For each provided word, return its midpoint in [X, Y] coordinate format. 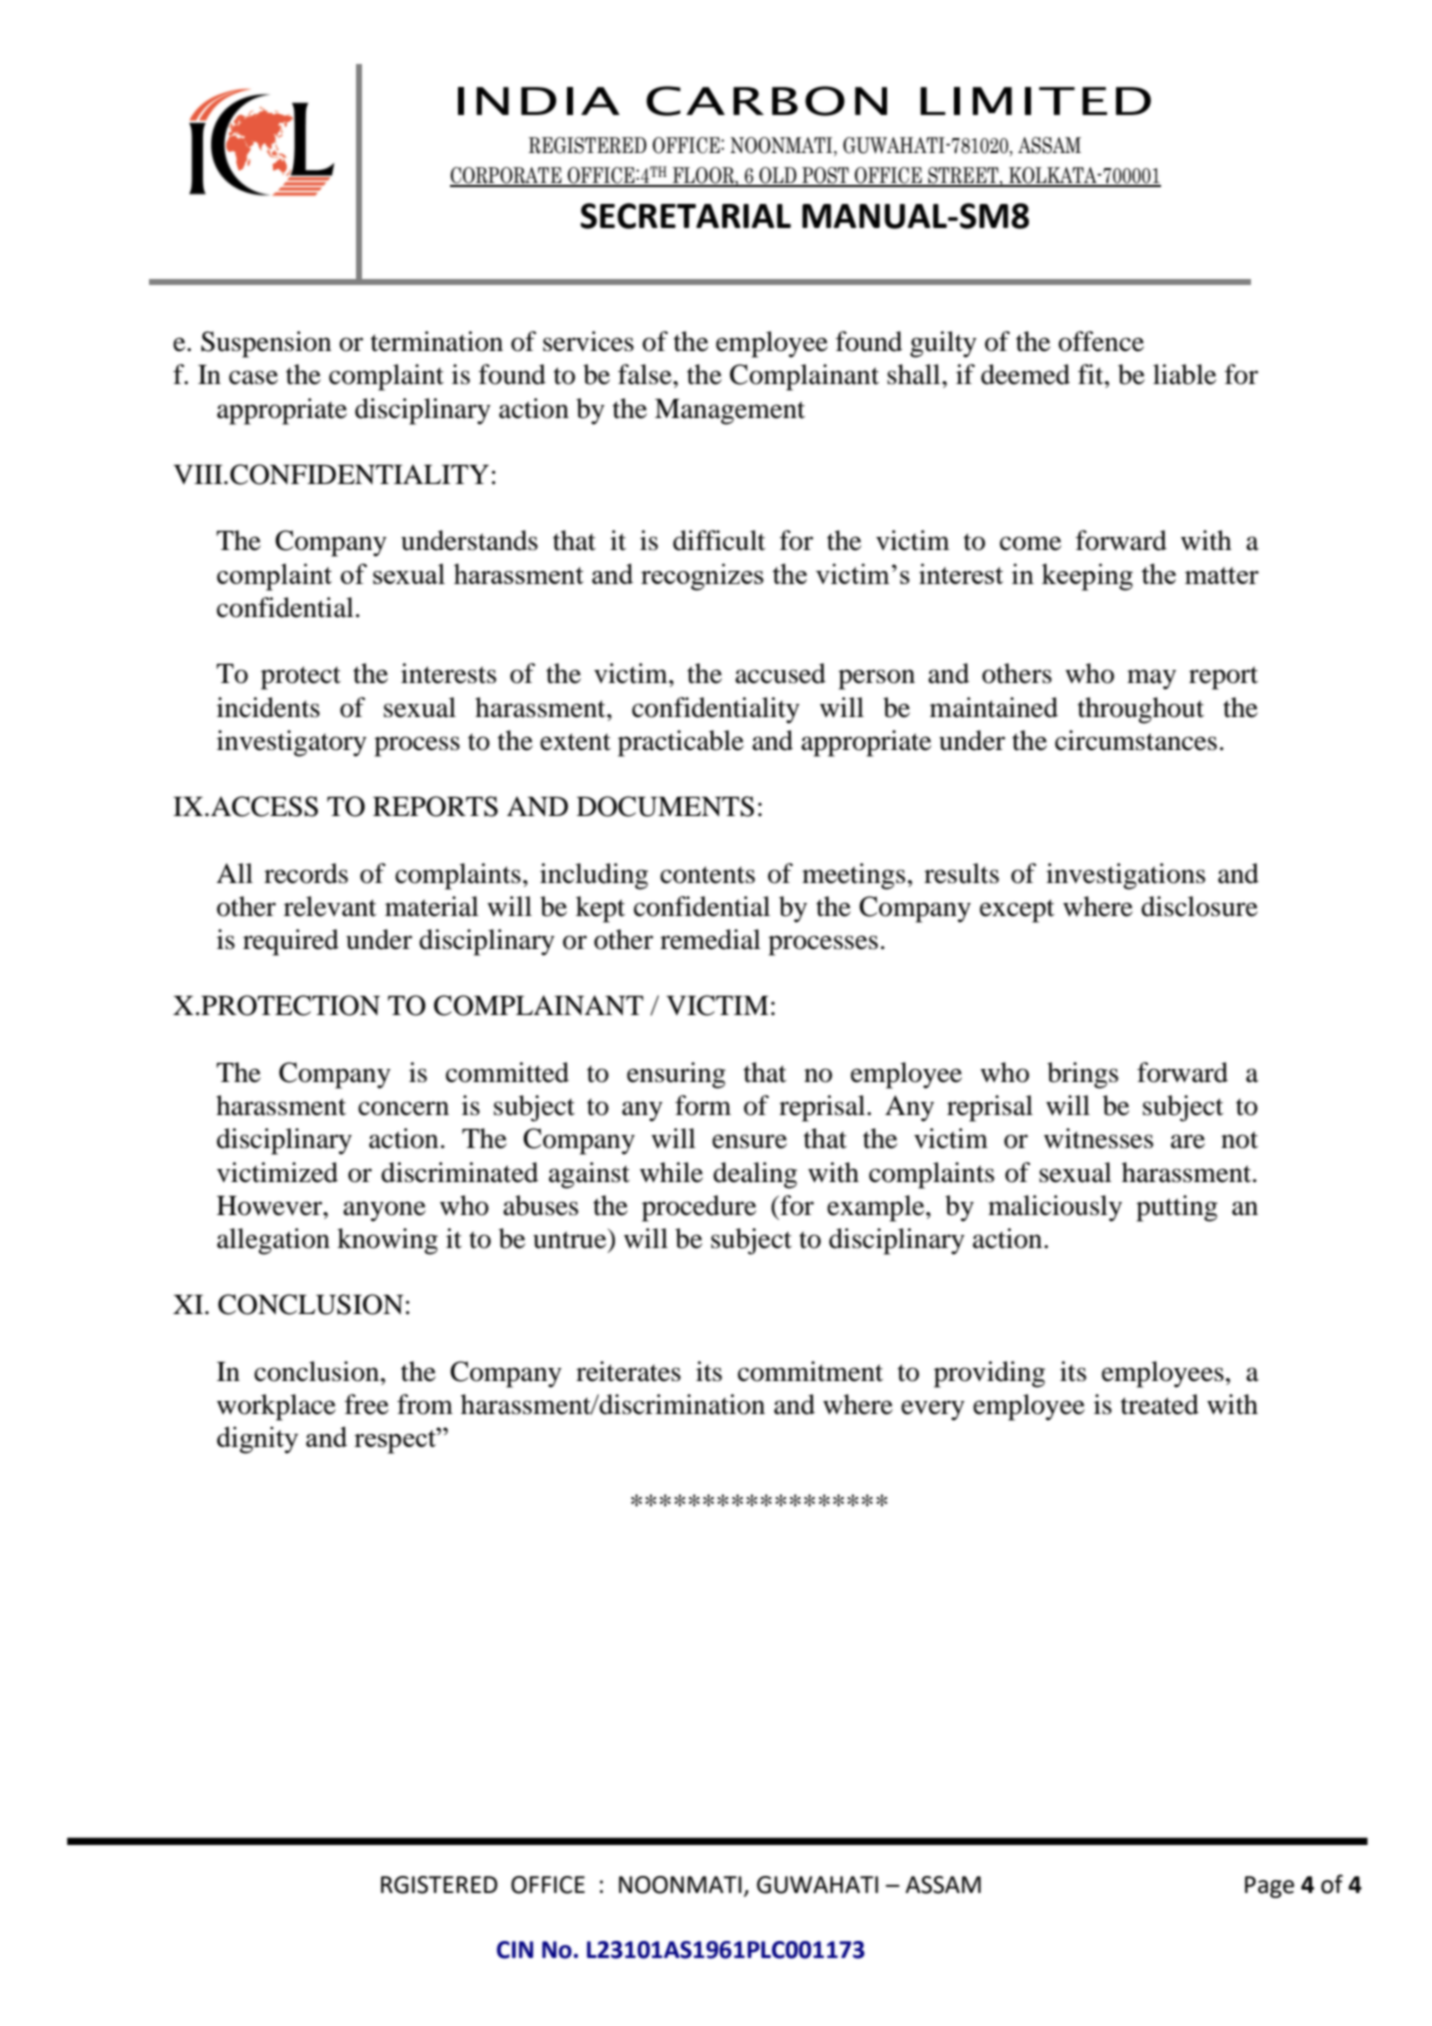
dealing [755, 1175]
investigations [1125, 876]
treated [1160, 1404]
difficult [719, 540]
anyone [384, 1211]
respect [396, 1441]
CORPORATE [507, 176]
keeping [1087, 577]
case [253, 377]
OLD [778, 176]
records [306, 873]
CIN [515, 1950]
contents [707, 875]
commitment [810, 1371]
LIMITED [1035, 101]
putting [1177, 1208]
